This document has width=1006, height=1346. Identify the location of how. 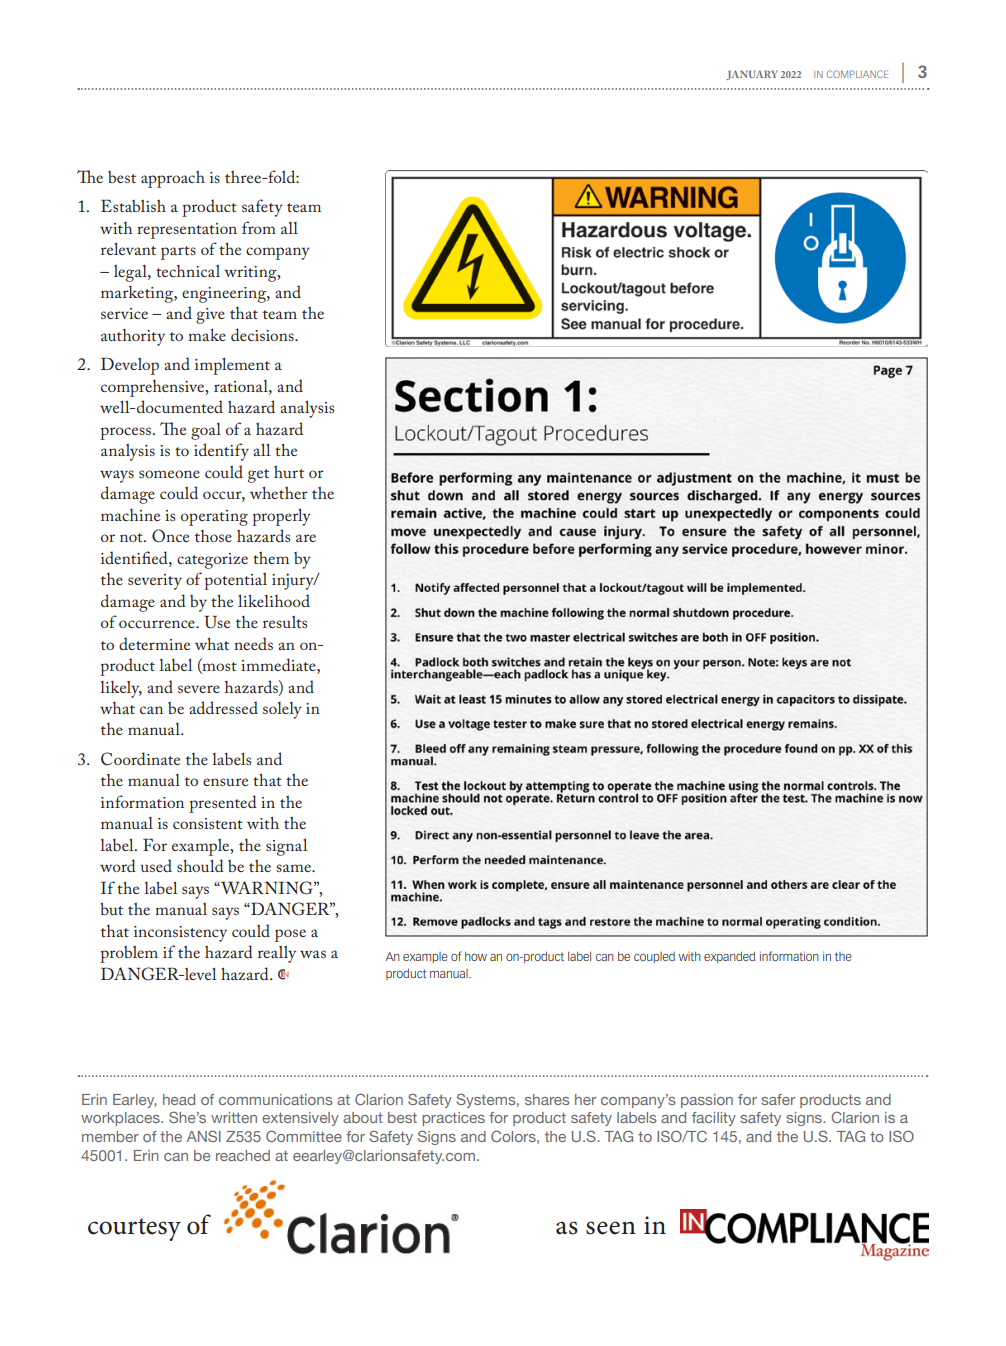
(476, 956).
